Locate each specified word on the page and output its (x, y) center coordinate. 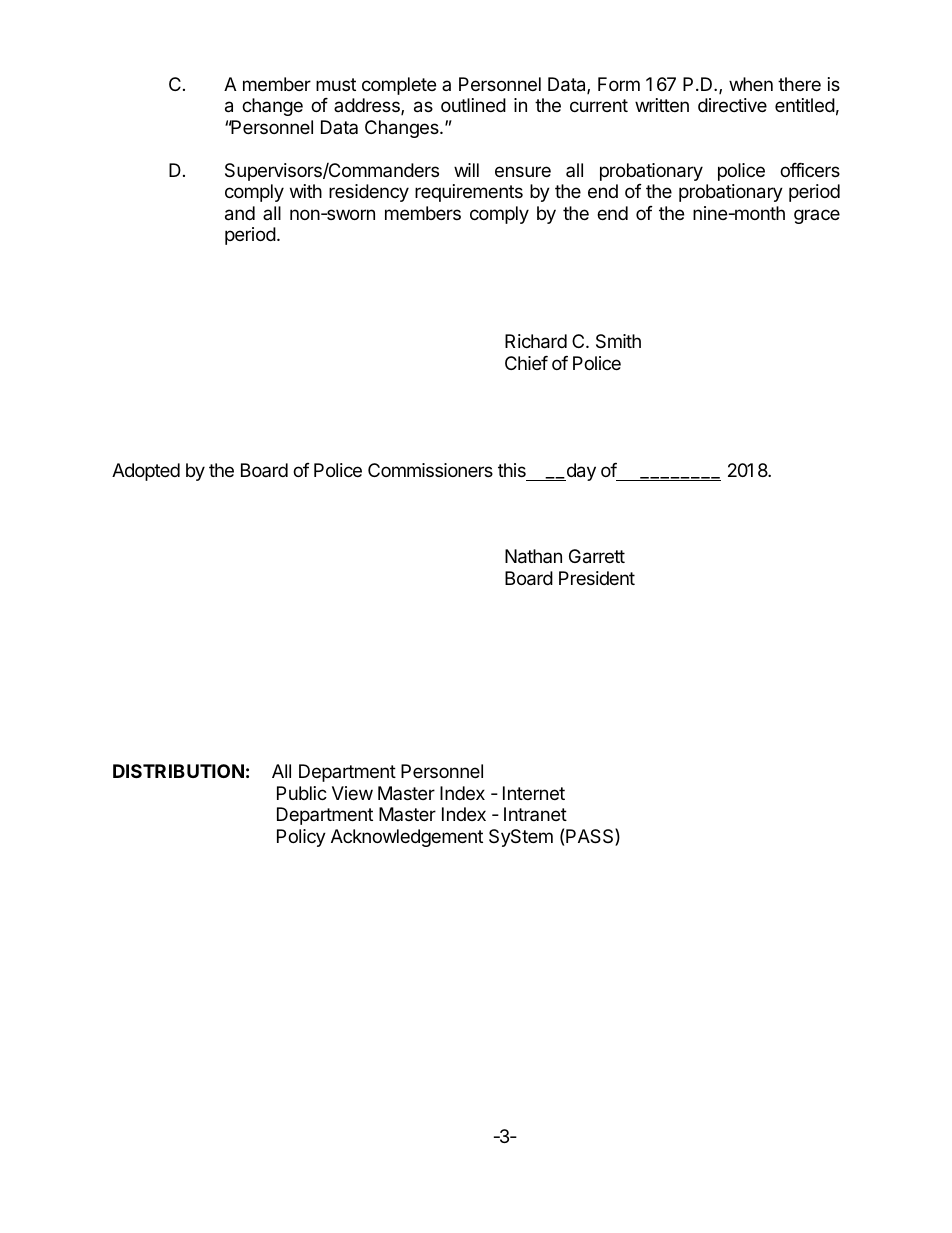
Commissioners (430, 470)
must (336, 84)
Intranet (535, 814)
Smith (618, 341)
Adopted (146, 472)
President (597, 578)
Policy (301, 838)
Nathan (533, 556)
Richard (536, 341)
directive (732, 105)
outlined (473, 105)
